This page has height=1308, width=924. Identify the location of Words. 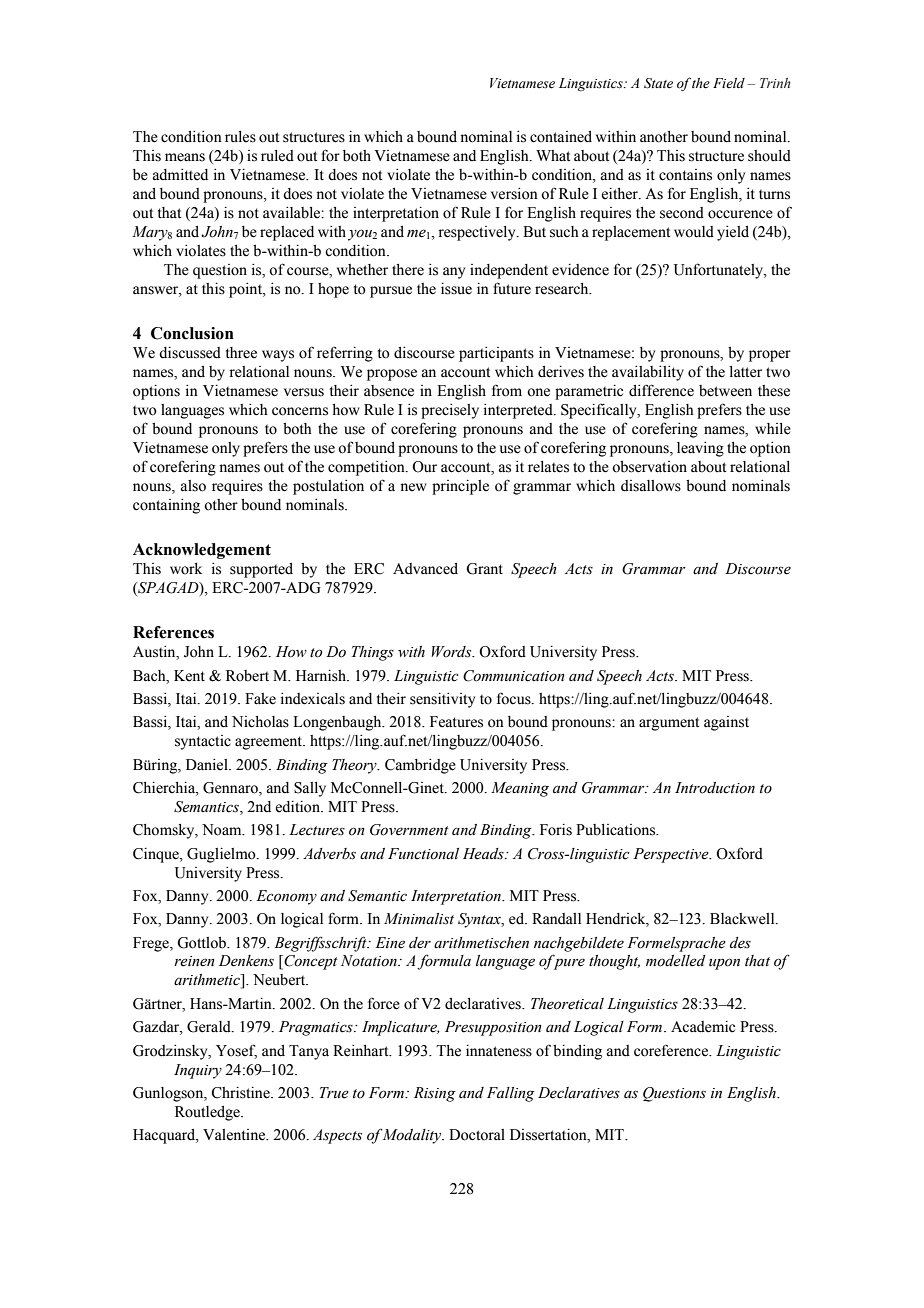
(452, 652).
